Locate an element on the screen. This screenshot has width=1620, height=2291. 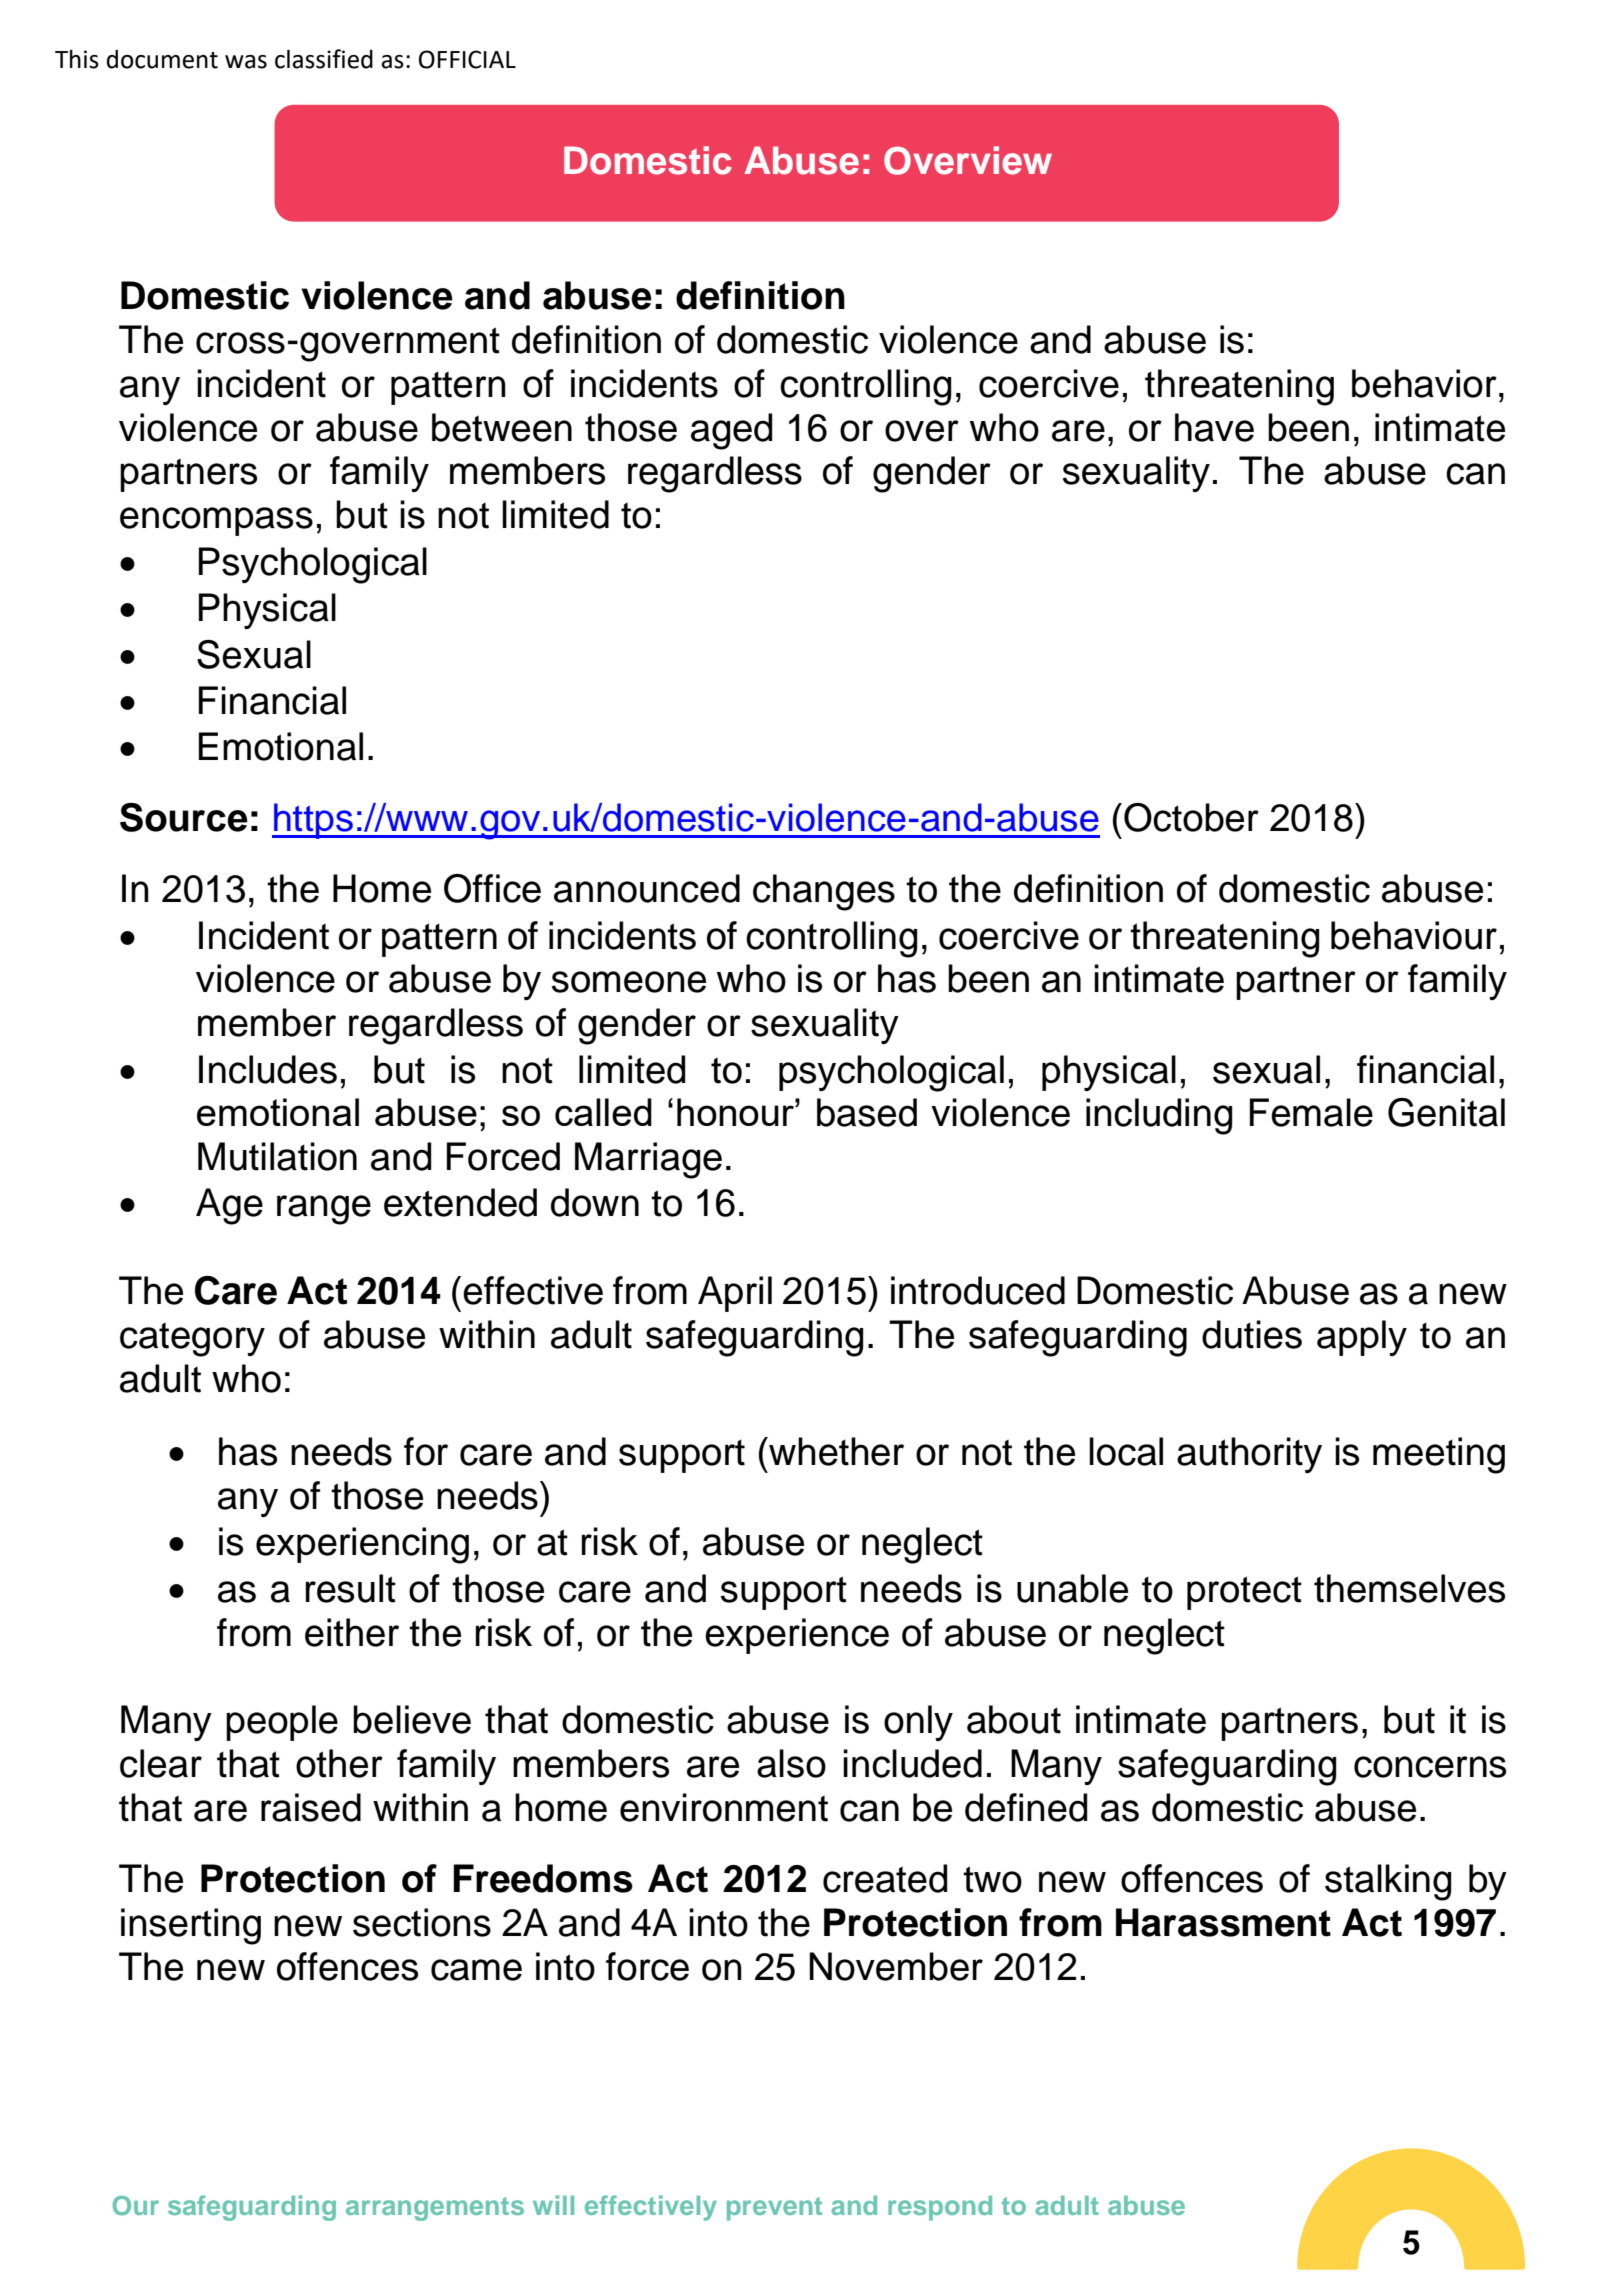
based is located at coordinates (867, 1112).
